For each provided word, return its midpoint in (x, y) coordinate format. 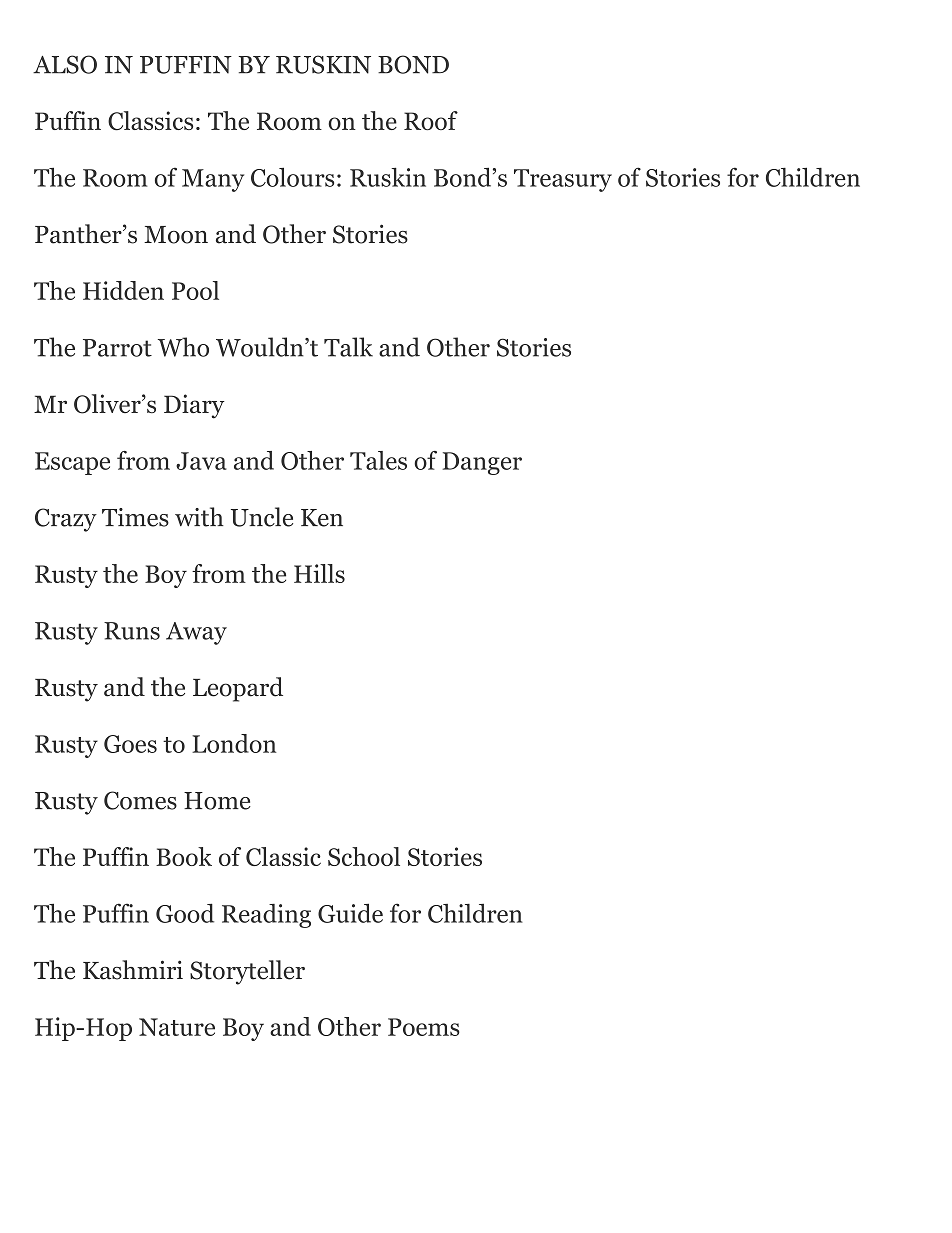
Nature (177, 1027)
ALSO (65, 64)
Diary (194, 406)
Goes (130, 744)
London (234, 743)
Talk (348, 347)
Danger (482, 463)
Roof (431, 120)
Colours (292, 177)
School (364, 856)
